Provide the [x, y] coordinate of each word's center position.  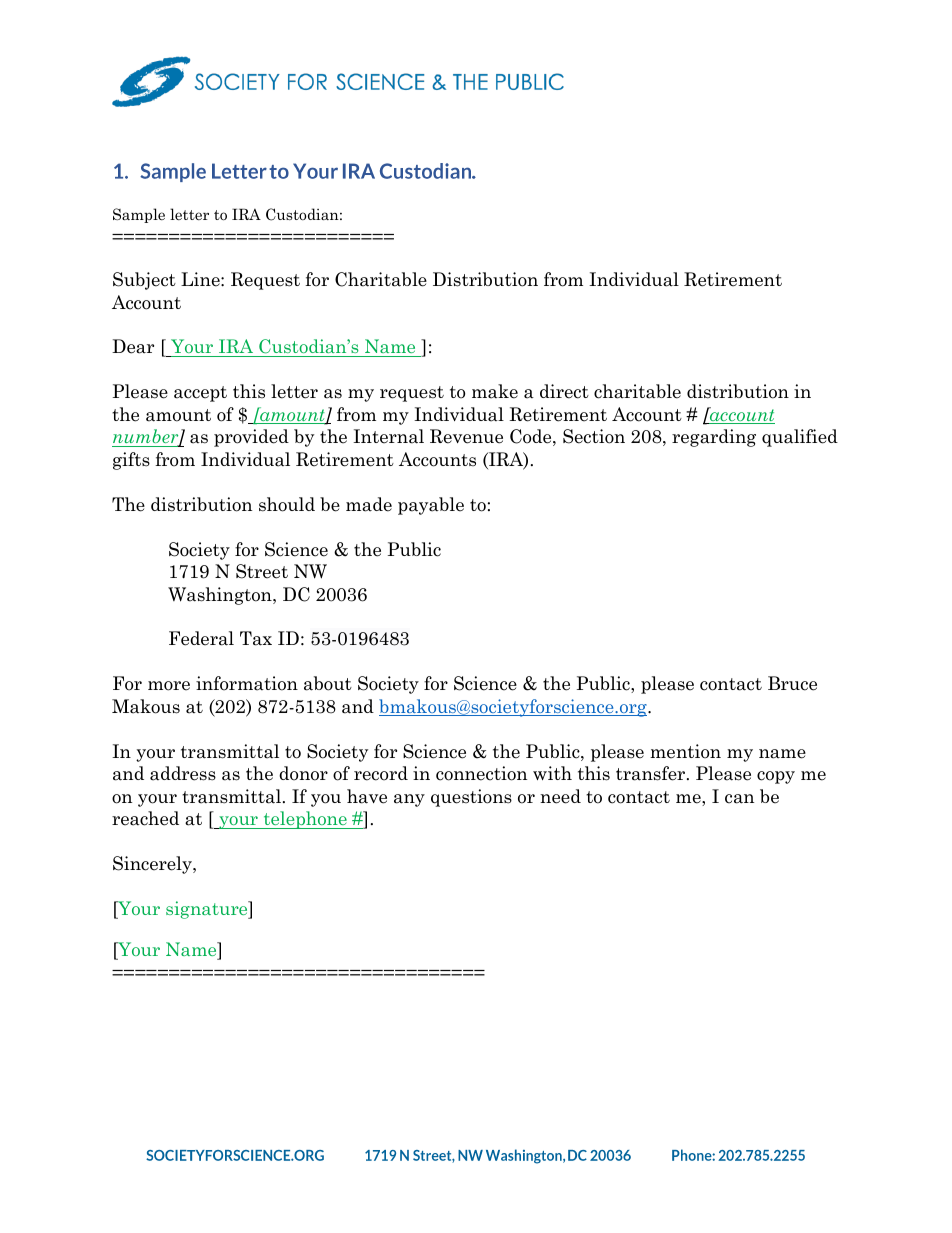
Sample [139, 215]
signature [208, 910]
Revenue [466, 436]
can [739, 799]
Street [262, 571]
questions [471, 798]
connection [481, 773]
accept [200, 394]
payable [431, 506]
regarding [714, 438]
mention [685, 751]
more [169, 686]
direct [564, 391]
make [495, 391]
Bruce [792, 683]
